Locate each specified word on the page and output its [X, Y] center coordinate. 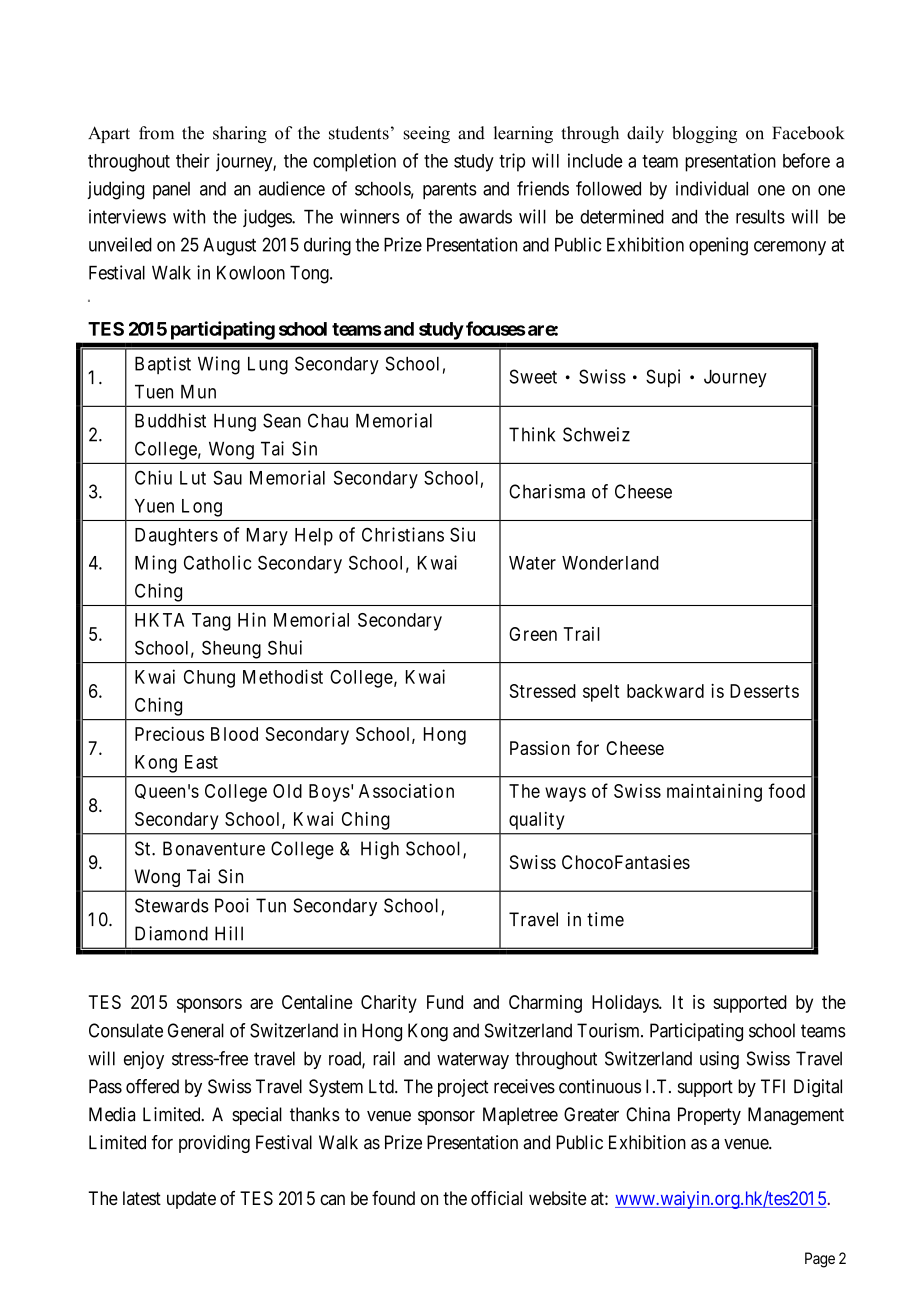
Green [533, 634]
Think [532, 434]
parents [450, 190]
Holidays [626, 1004]
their [193, 160]
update [191, 1200]
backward [665, 691]
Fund [445, 1002]
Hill [229, 933]
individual [712, 188]
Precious [169, 734]
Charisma [547, 491]
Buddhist [170, 420]
